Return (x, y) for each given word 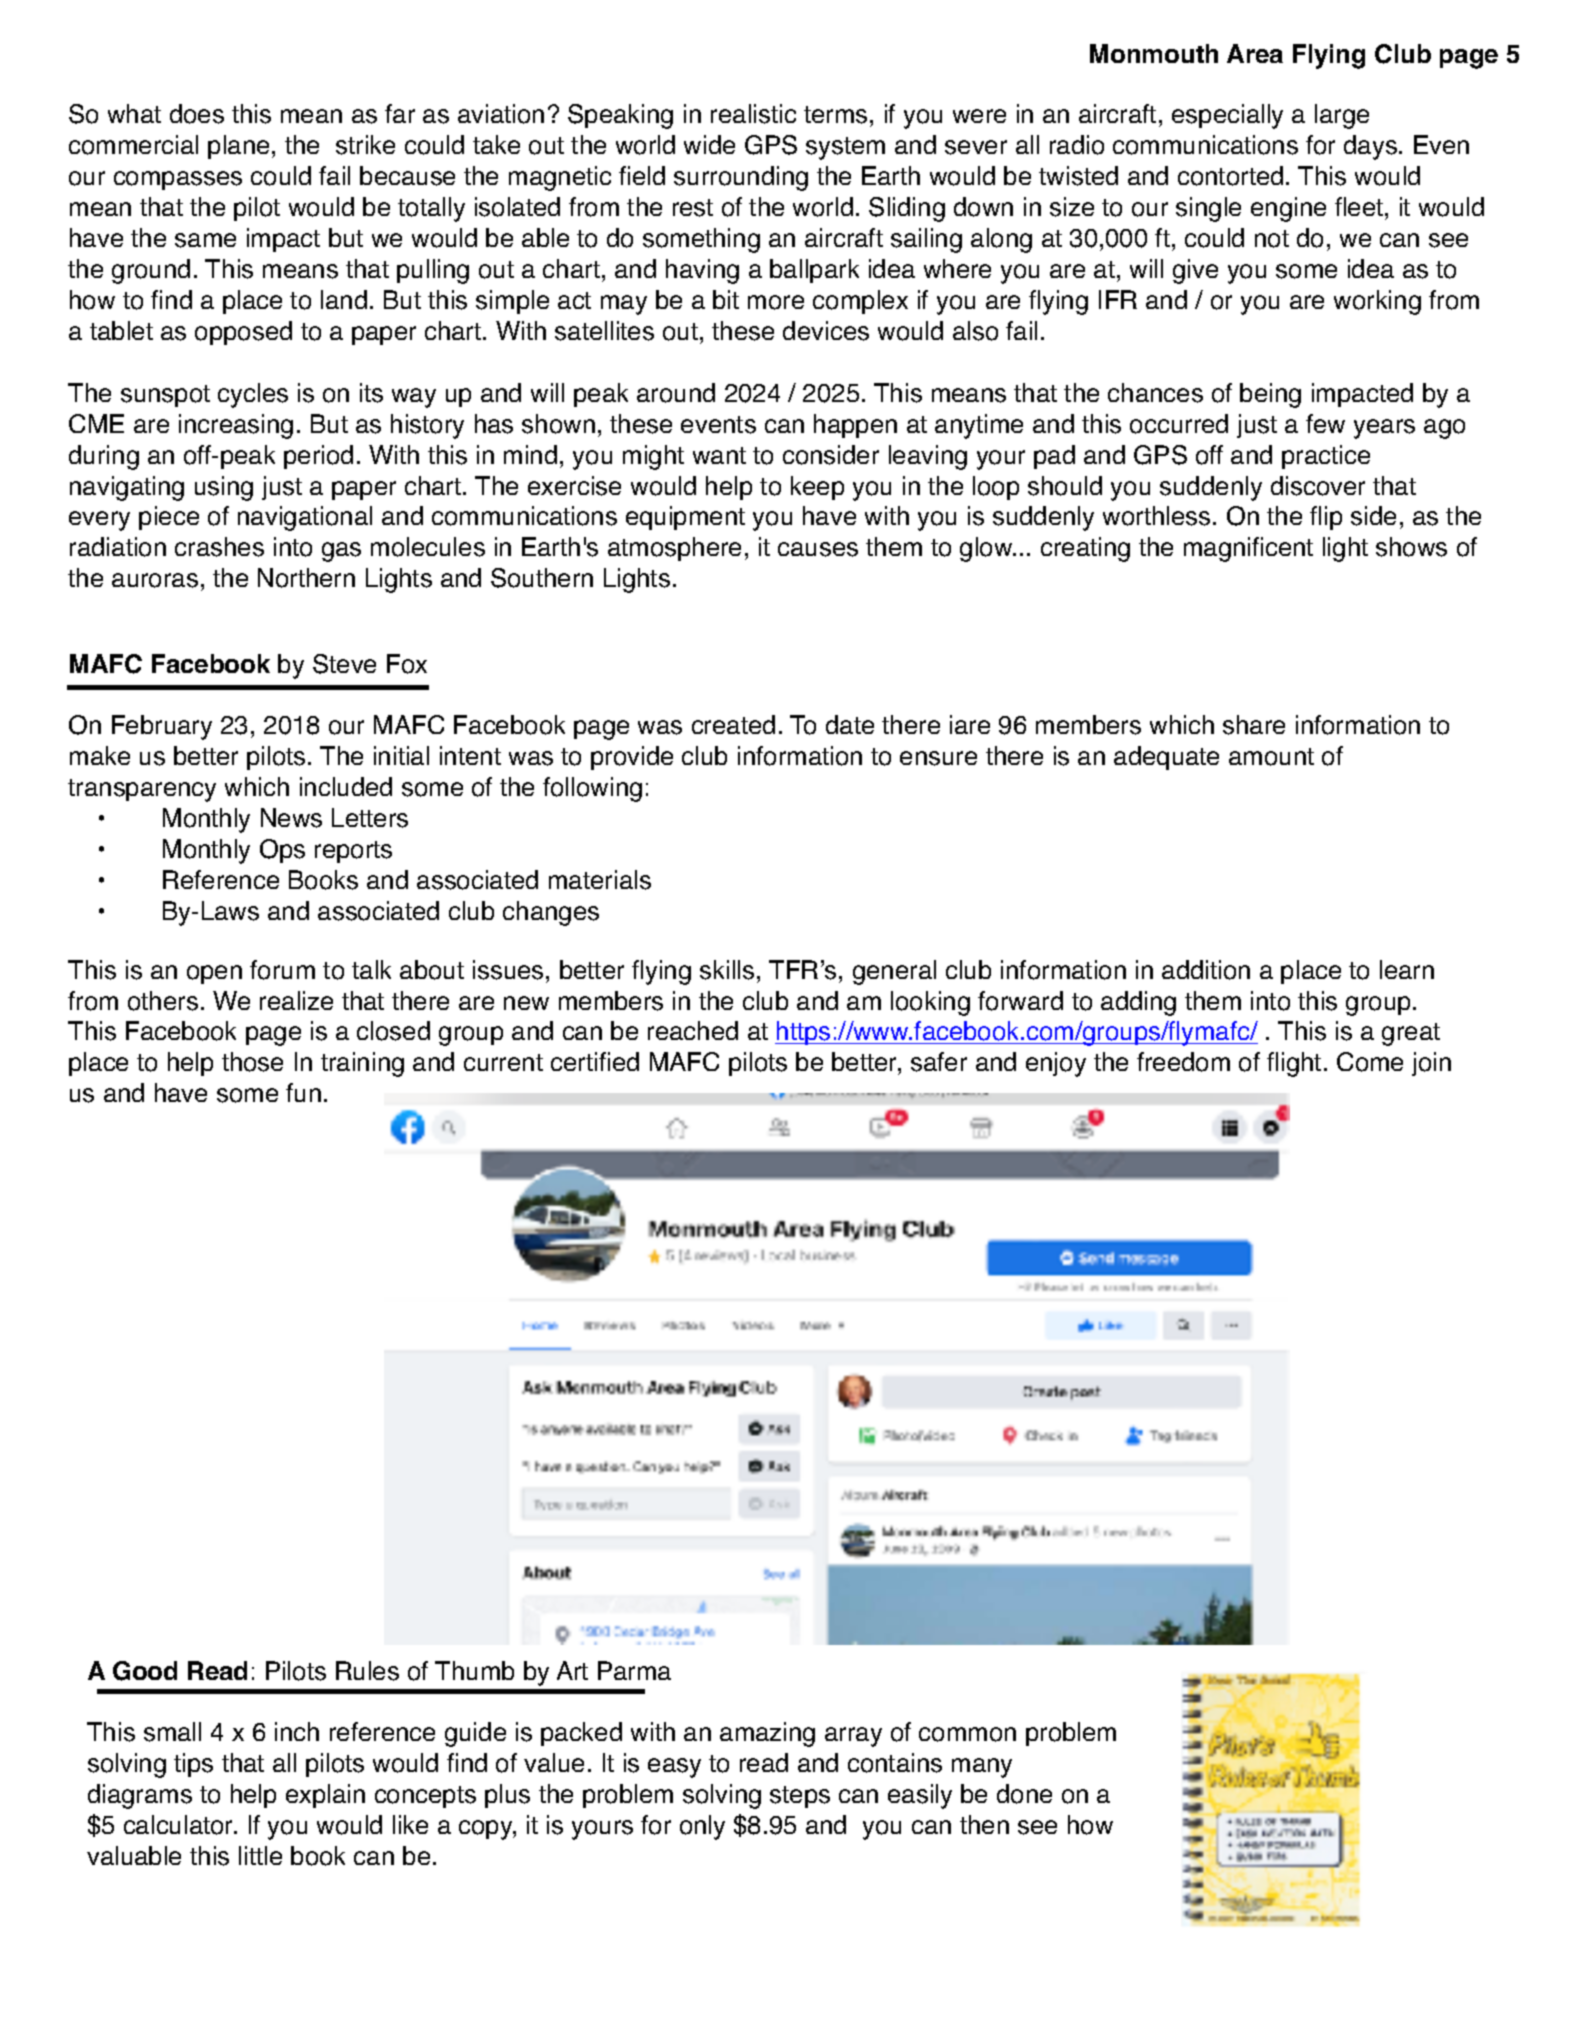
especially (1227, 116)
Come (1370, 1062)
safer (939, 1062)
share (1254, 725)
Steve (344, 664)
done (1024, 1794)
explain (325, 1796)
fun (303, 1092)
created (733, 724)
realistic (753, 114)
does (197, 114)
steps (800, 1797)
